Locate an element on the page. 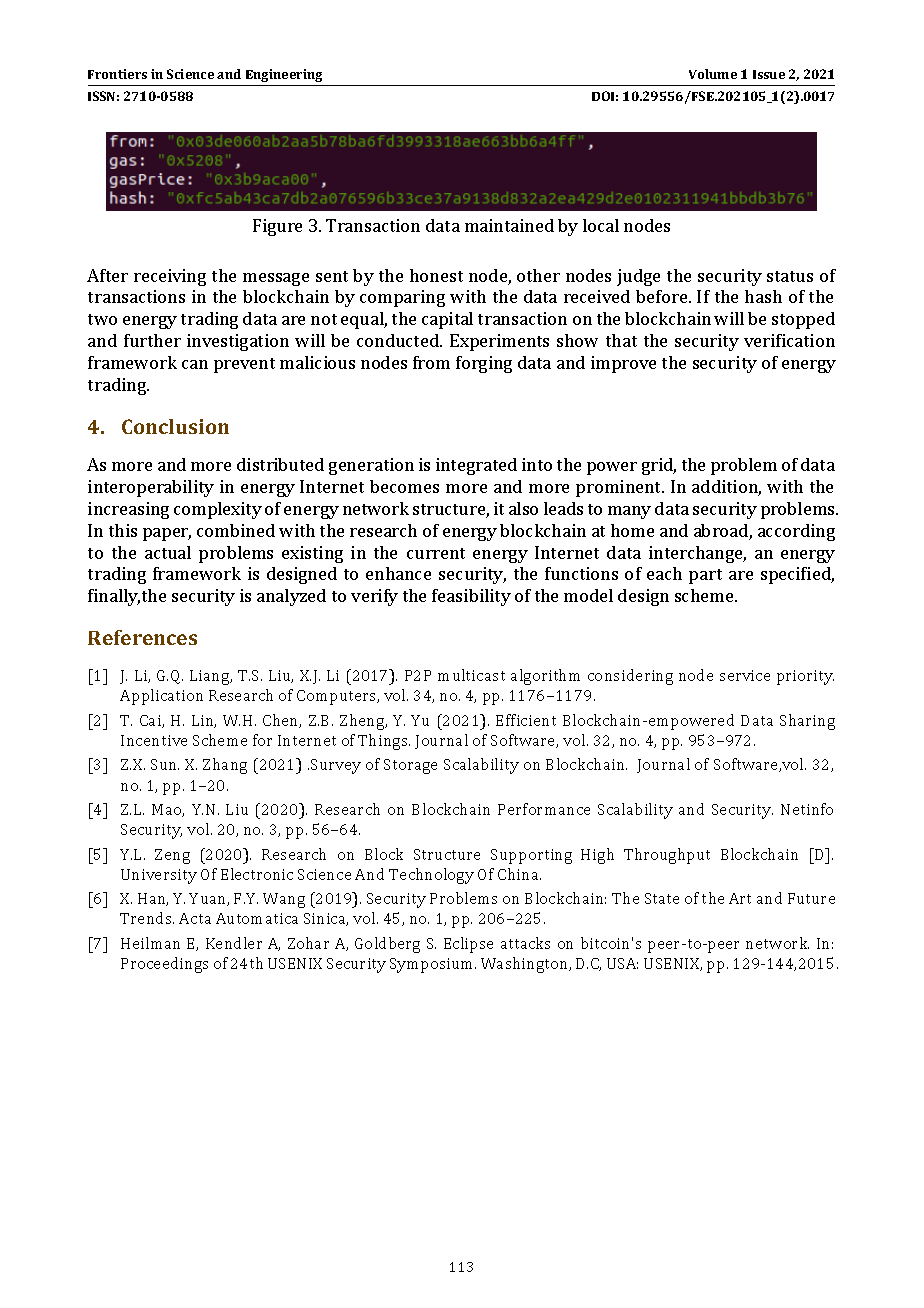 The width and height of the document is (924, 1308). Engineering is located at coordinates (284, 75).
